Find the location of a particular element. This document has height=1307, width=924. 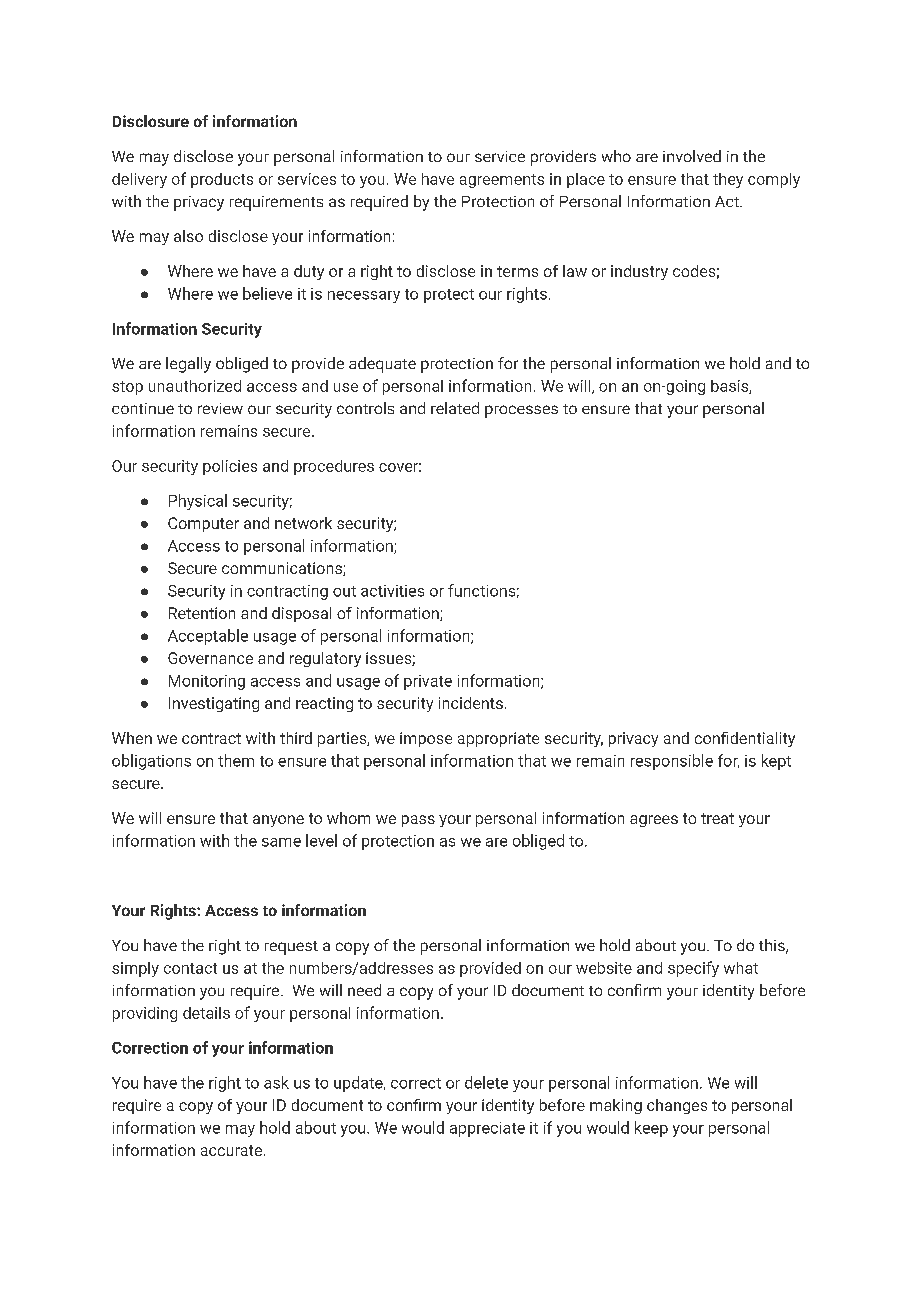

agreements is located at coordinates (502, 181).
